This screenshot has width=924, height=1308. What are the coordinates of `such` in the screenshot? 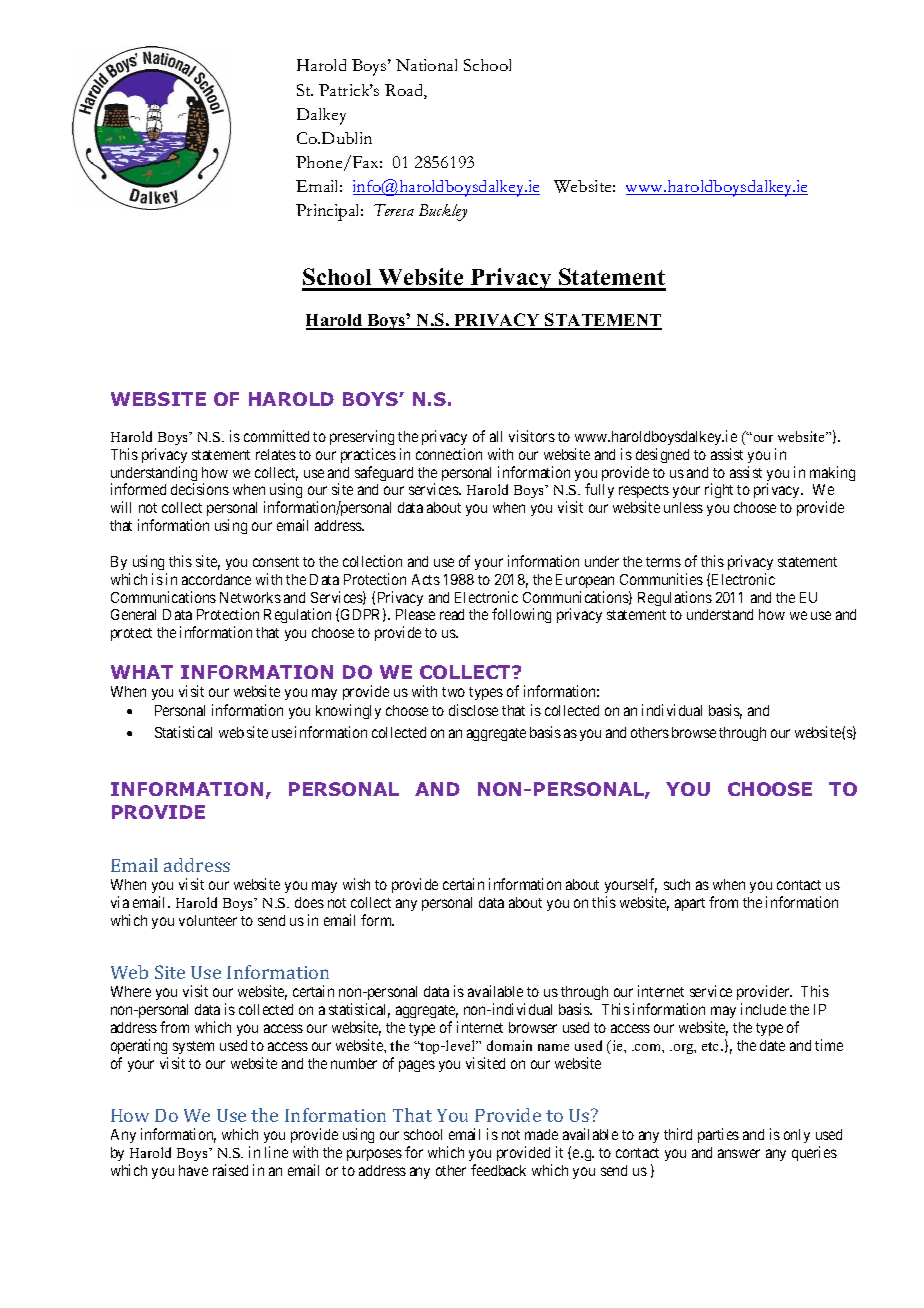 It's located at (677, 884).
